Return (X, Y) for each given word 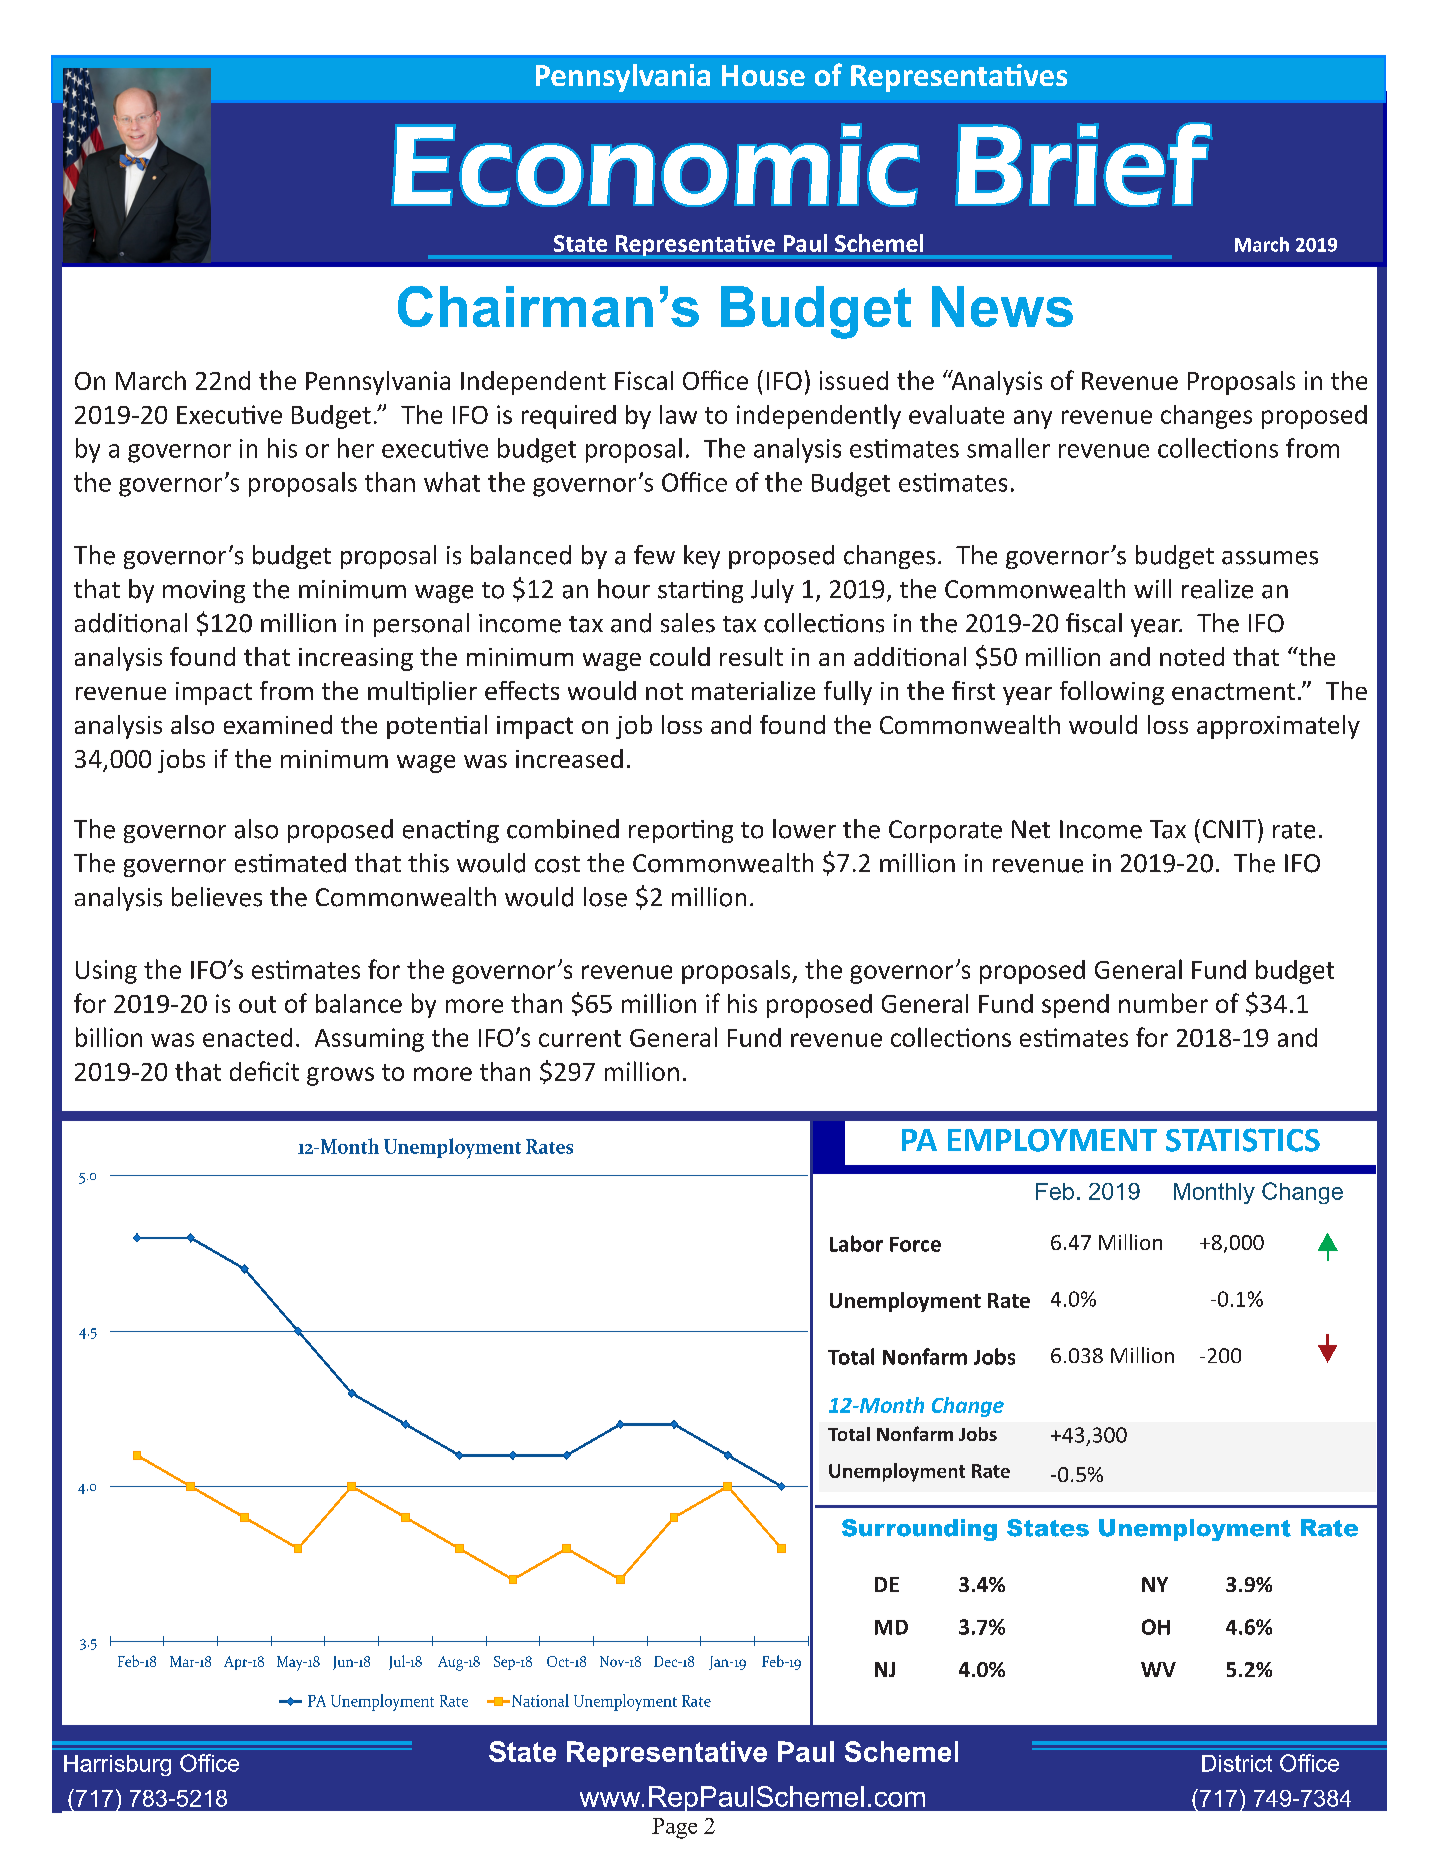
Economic (655, 165)
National (540, 1700)
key (702, 557)
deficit (264, 1071)
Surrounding (919, 1530)
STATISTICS (1243, 1140)
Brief (1084, 164)
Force (915, 1244)
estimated (290, 863)
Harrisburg (117, 1765)
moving (204, 591)
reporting (681, 831)
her (356, 448)
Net (1031, 829)
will (1152, 588)
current (580, 1038)
